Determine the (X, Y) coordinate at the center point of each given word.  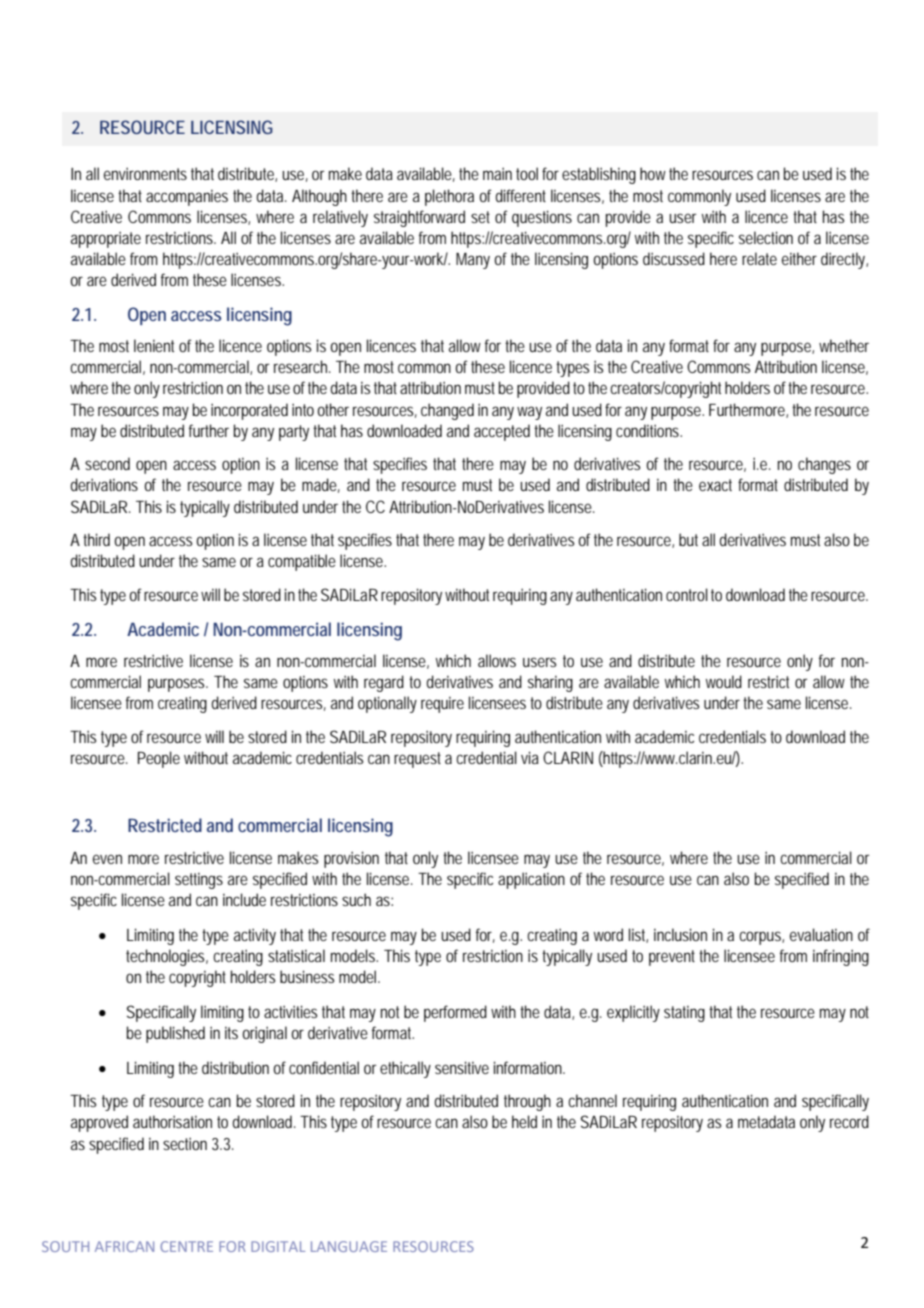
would (724, 681)
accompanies (187, 198)
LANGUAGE (349, 1246)
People (159, 759)
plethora (449, 197)
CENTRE (186, 1246)
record (849, 1121)
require (442, 705)
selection (766, 237)
